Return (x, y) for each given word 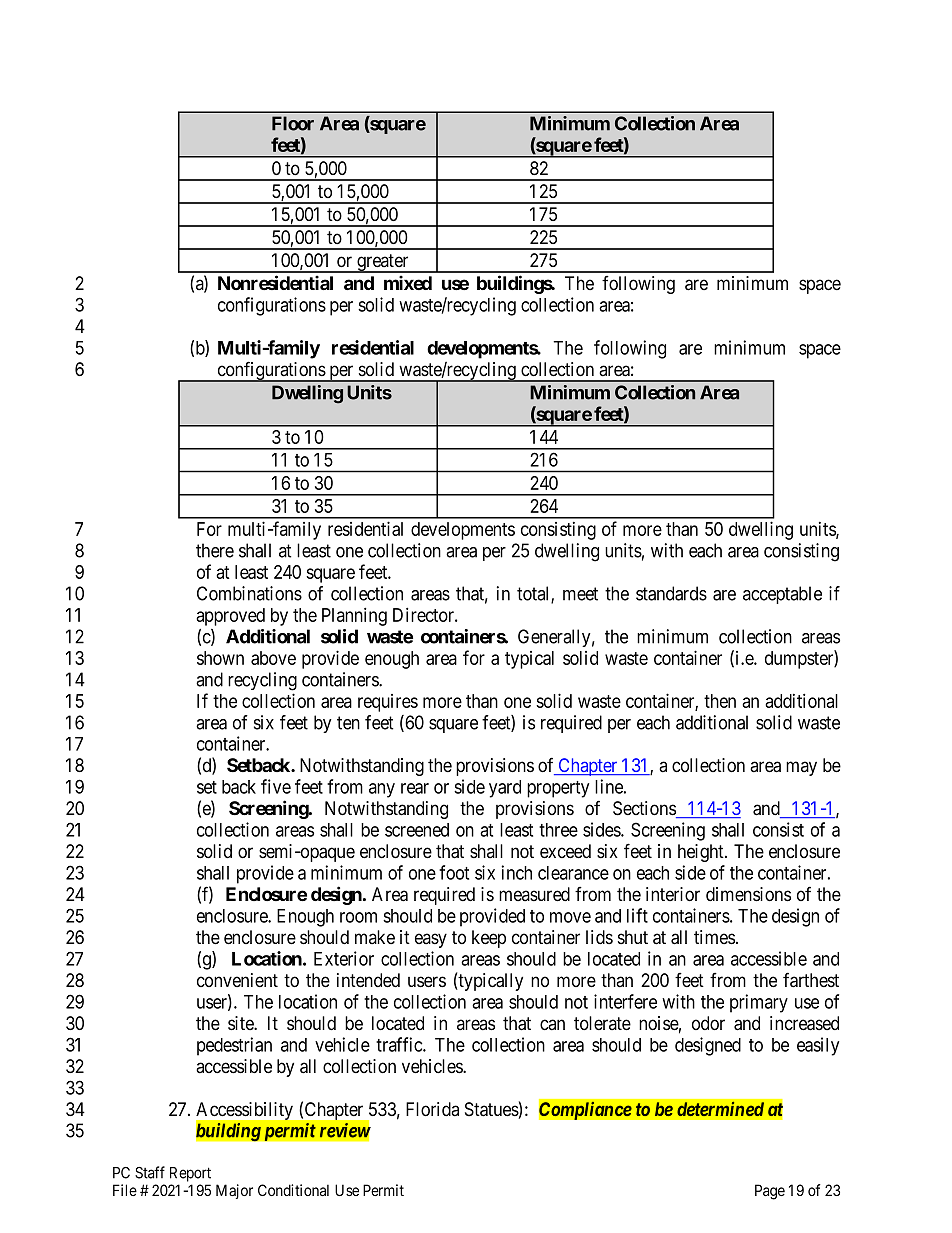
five (276, 786)
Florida (432, 1109)
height (702, 853)
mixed (408, 282)
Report (190, 1174)
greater (383, 263)
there (215, 550)
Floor (293, 123)
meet (580, 594)
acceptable (782, 595)
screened (417, 830)
